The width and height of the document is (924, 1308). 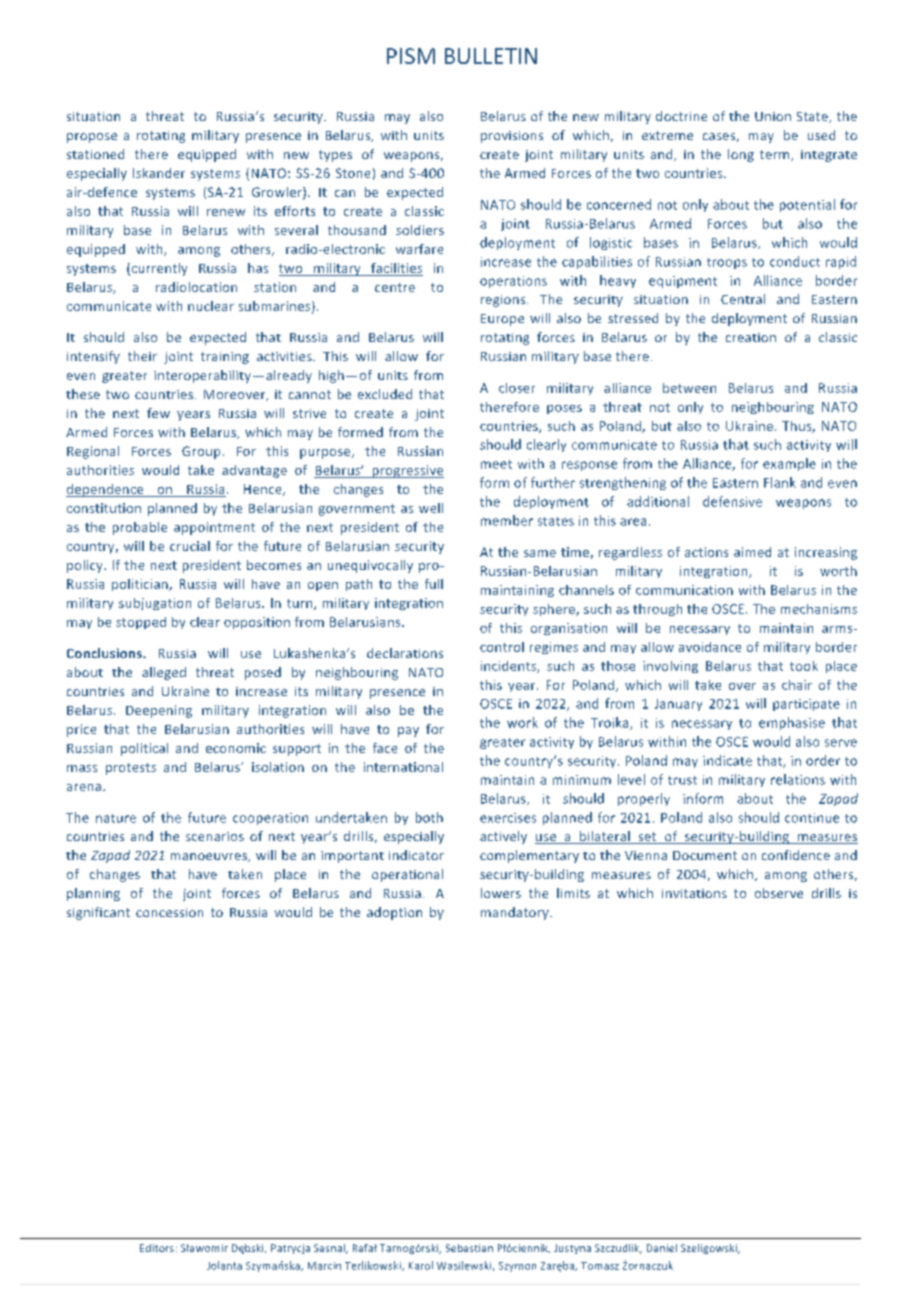 I want to click on Document, so click(x=705, y=855).
